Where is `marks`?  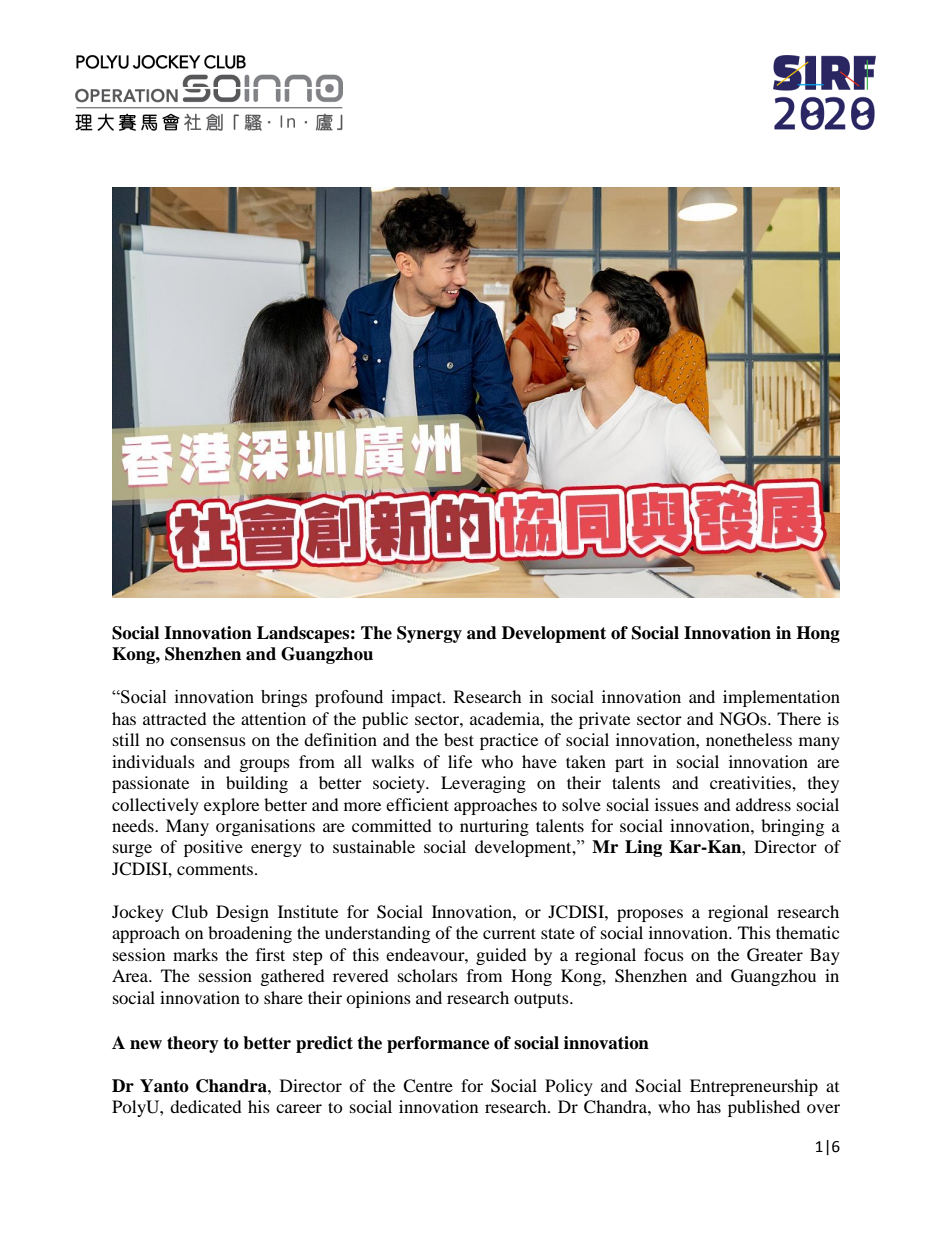
marks is located at coordinates (195, 954).
